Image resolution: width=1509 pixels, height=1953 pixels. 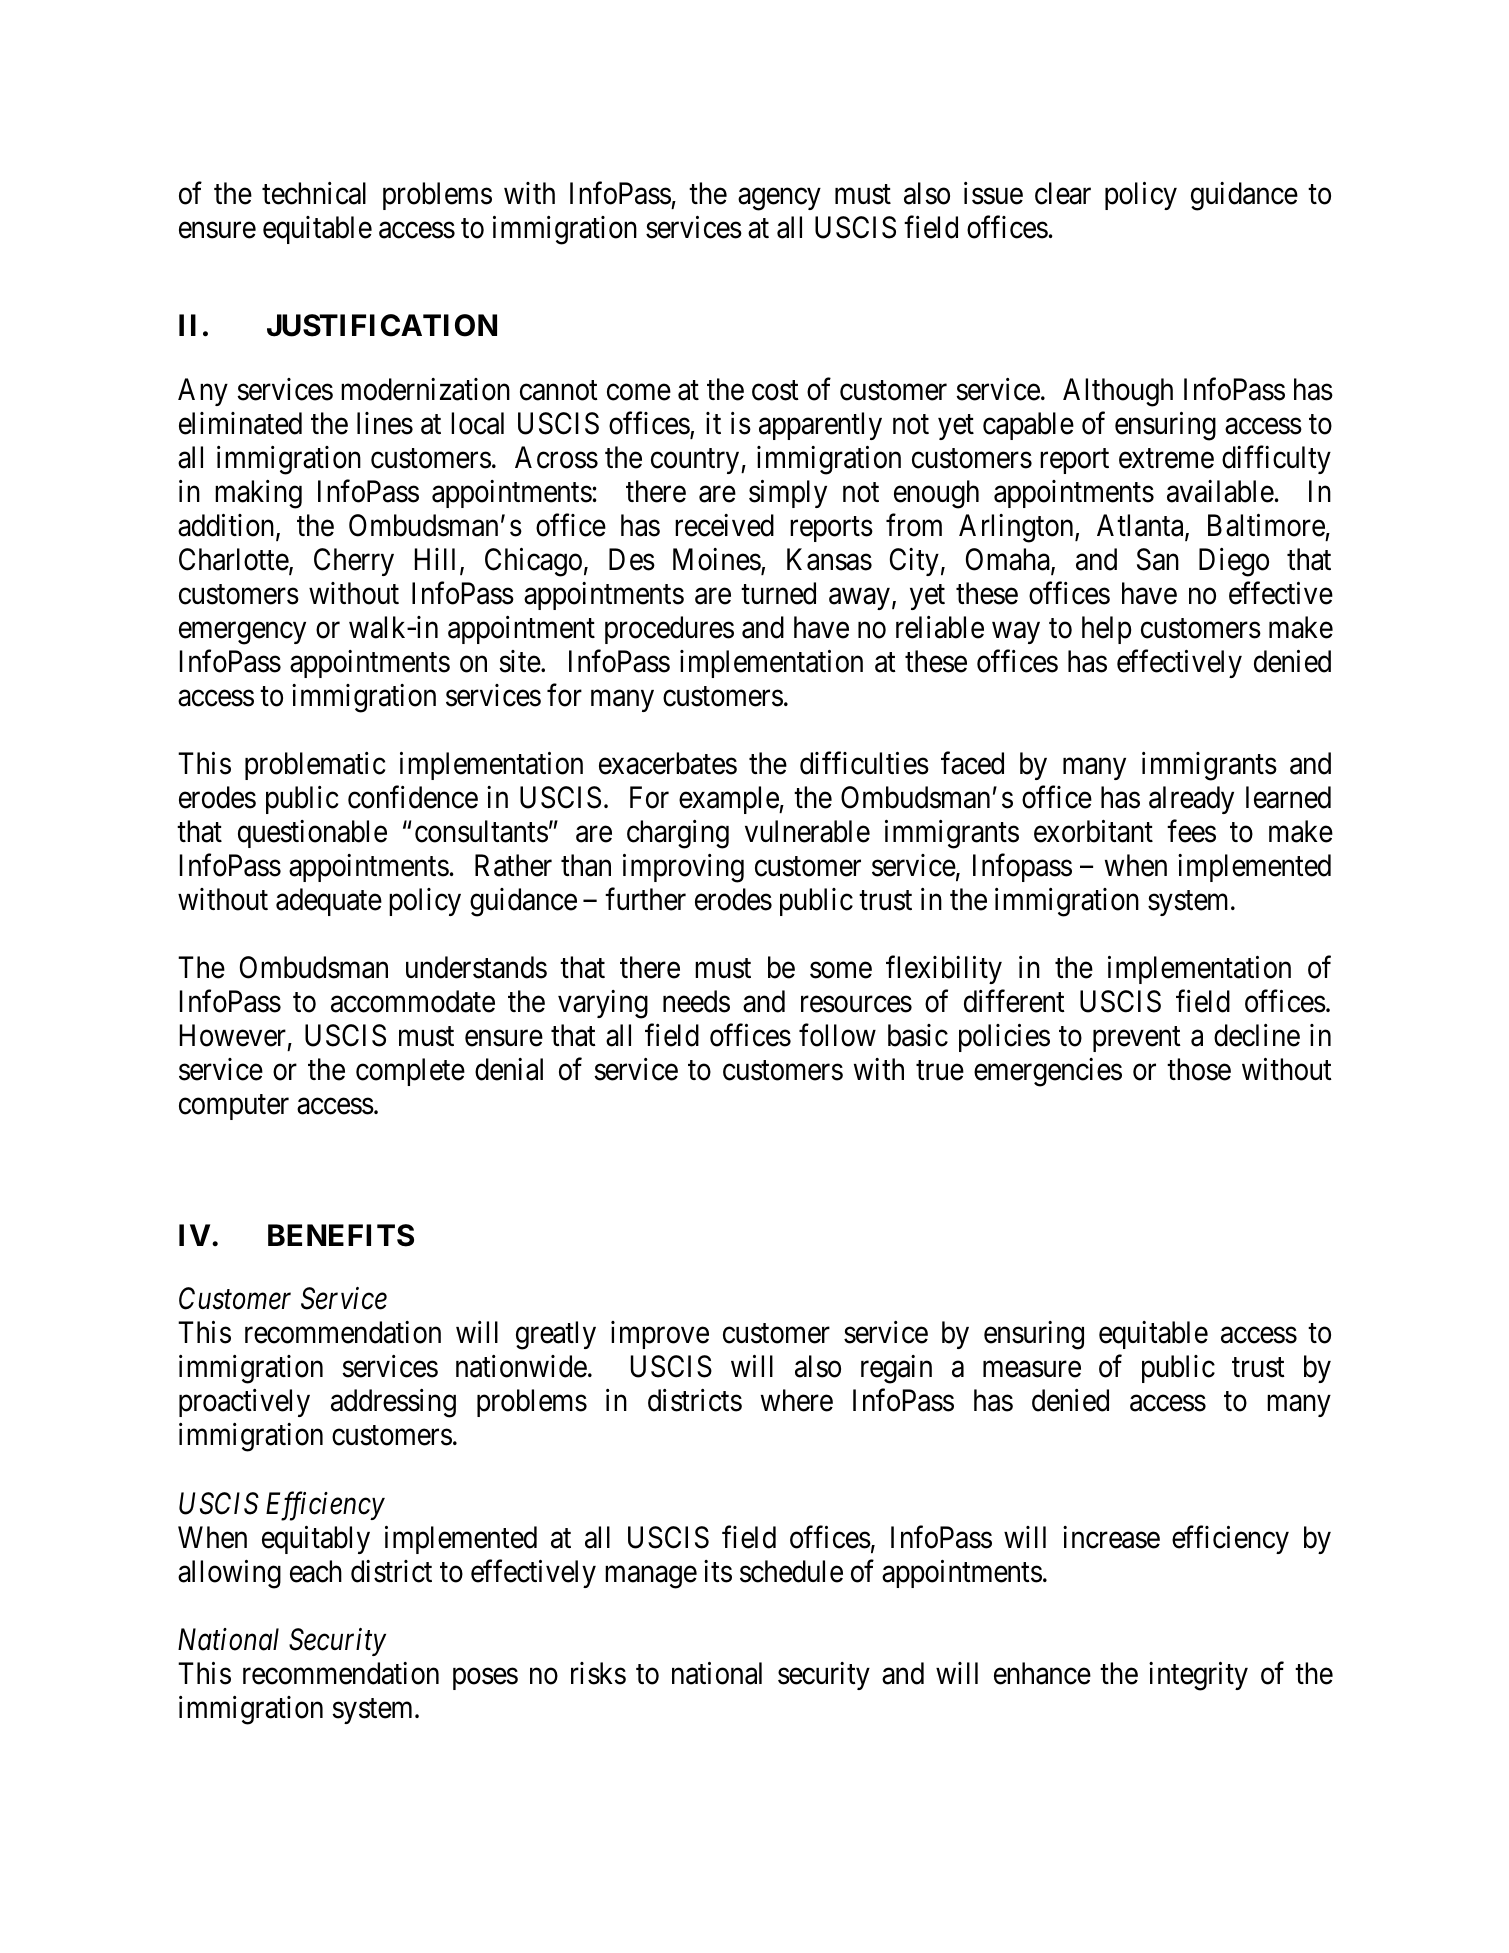 I want to click on integrity, so click(x=1198, y=1676).
